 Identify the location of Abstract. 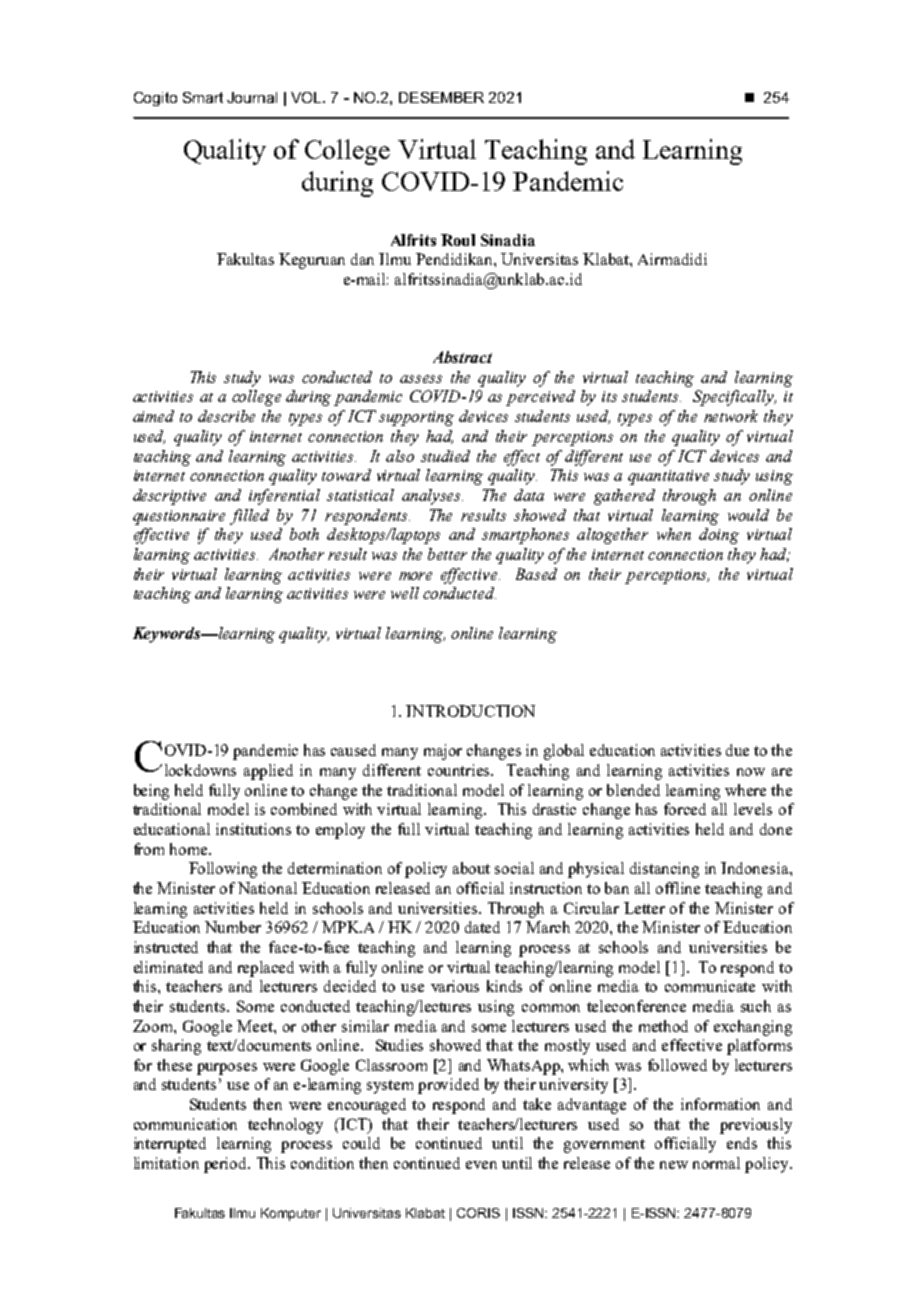
(462, 357).
